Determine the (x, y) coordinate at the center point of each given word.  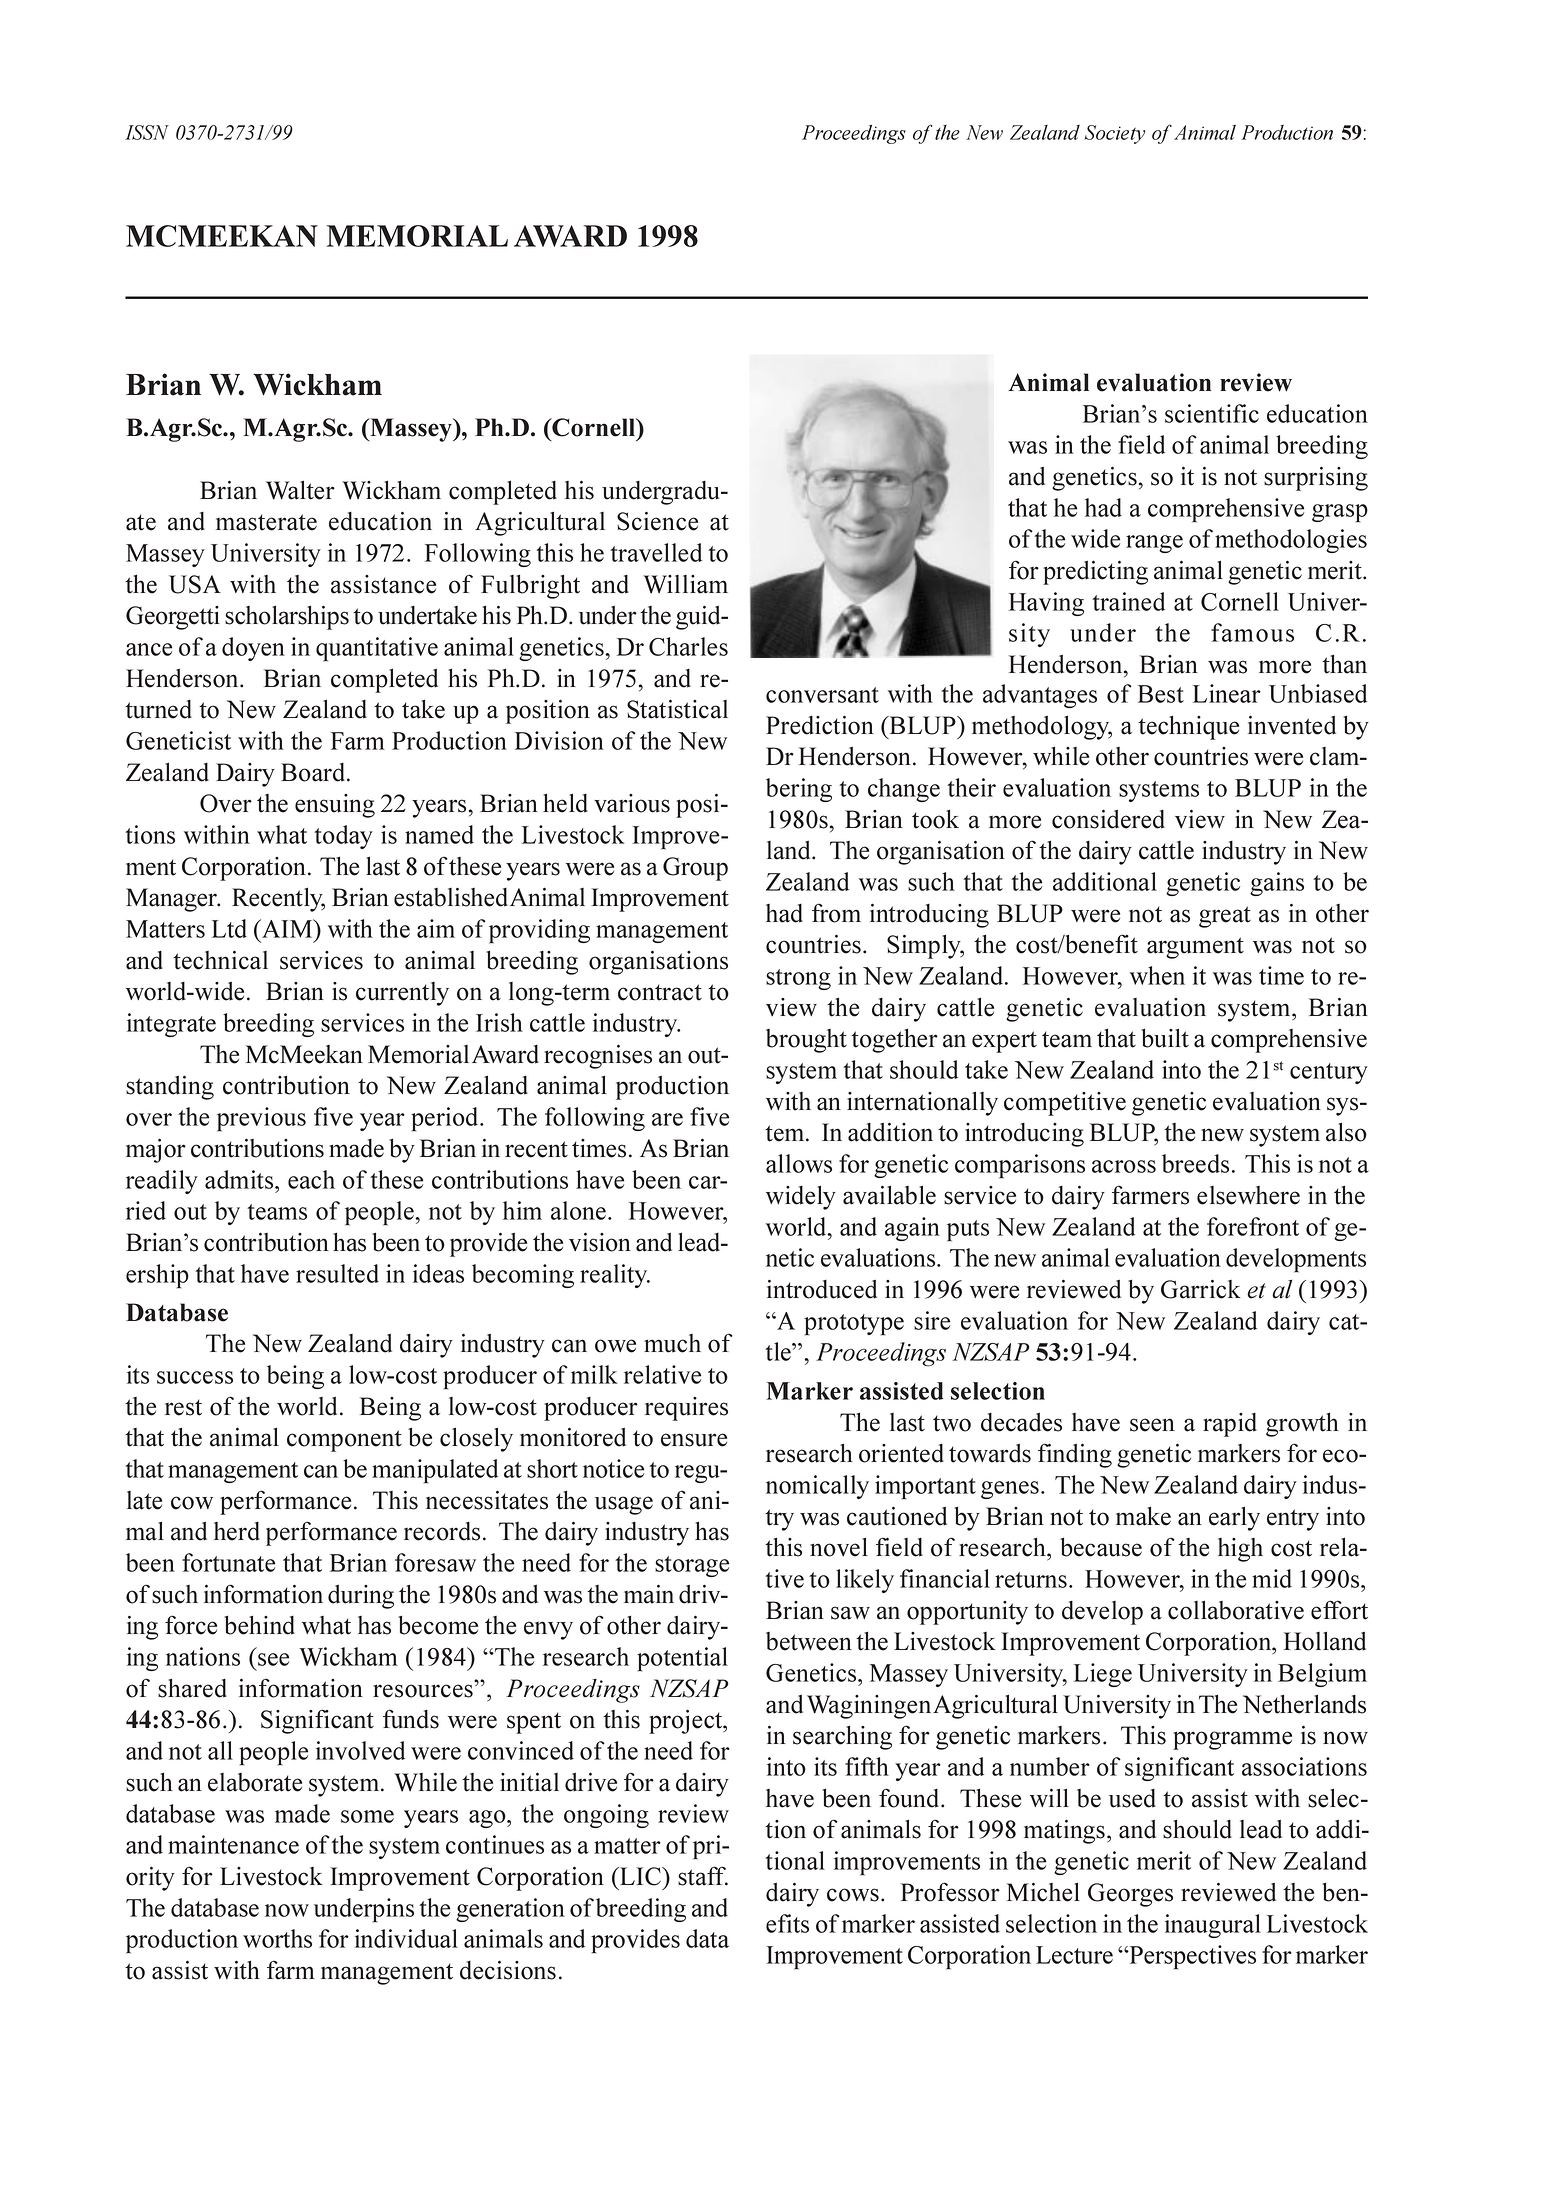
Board (314, 772)
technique (1188, 727)
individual (406, 1938)
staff (703, 1876)
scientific (1212, 413)
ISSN (147, 132)
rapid (1230, 1425)
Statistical (677, 709)
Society (1114, 134)
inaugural (1213, 1926)
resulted (337, 1273)
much (672, 1343)
